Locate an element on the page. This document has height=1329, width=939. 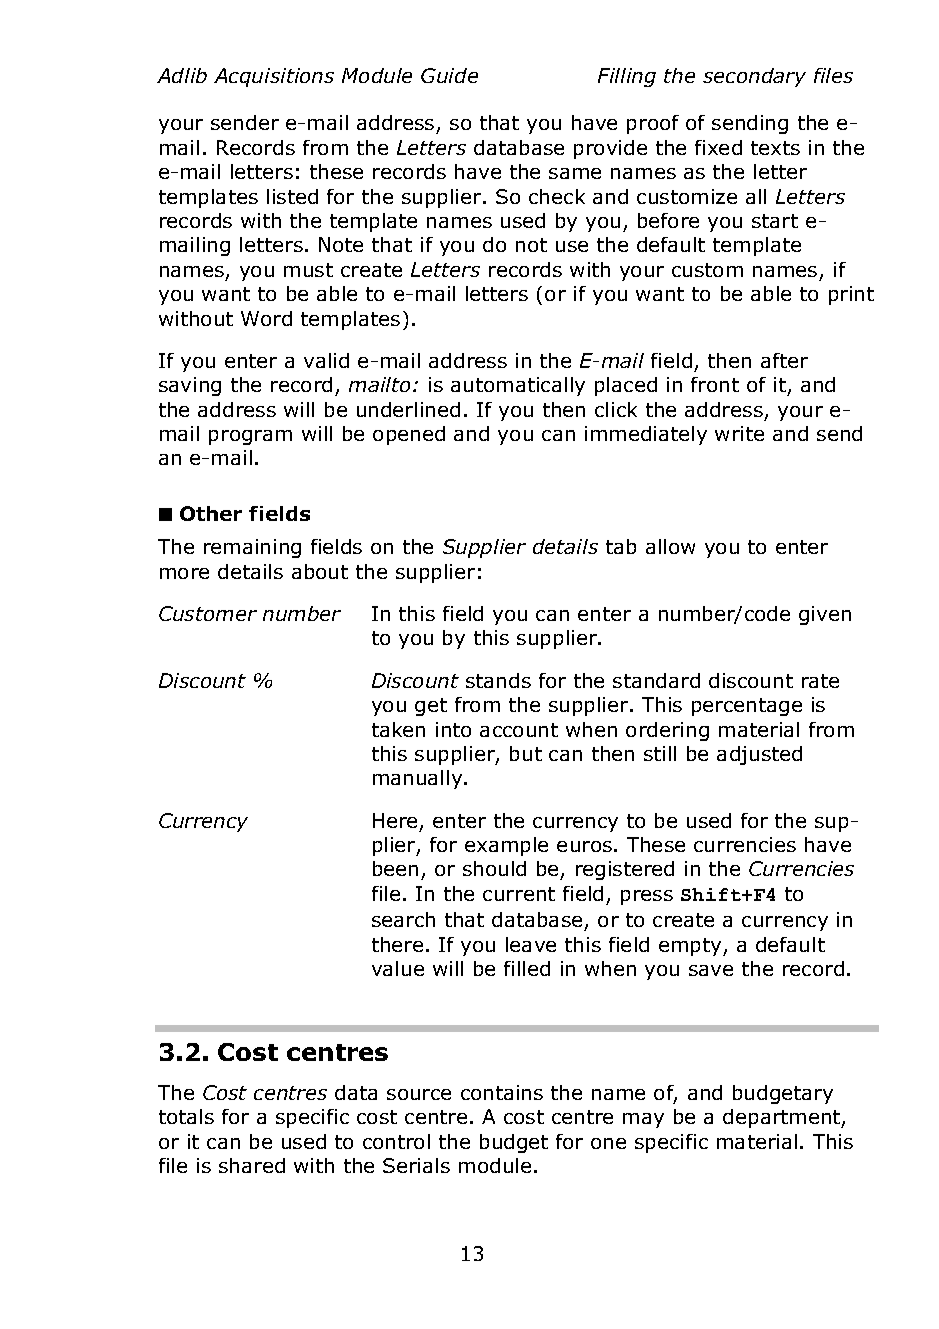
Guide is located at coordinates (449, 75).
